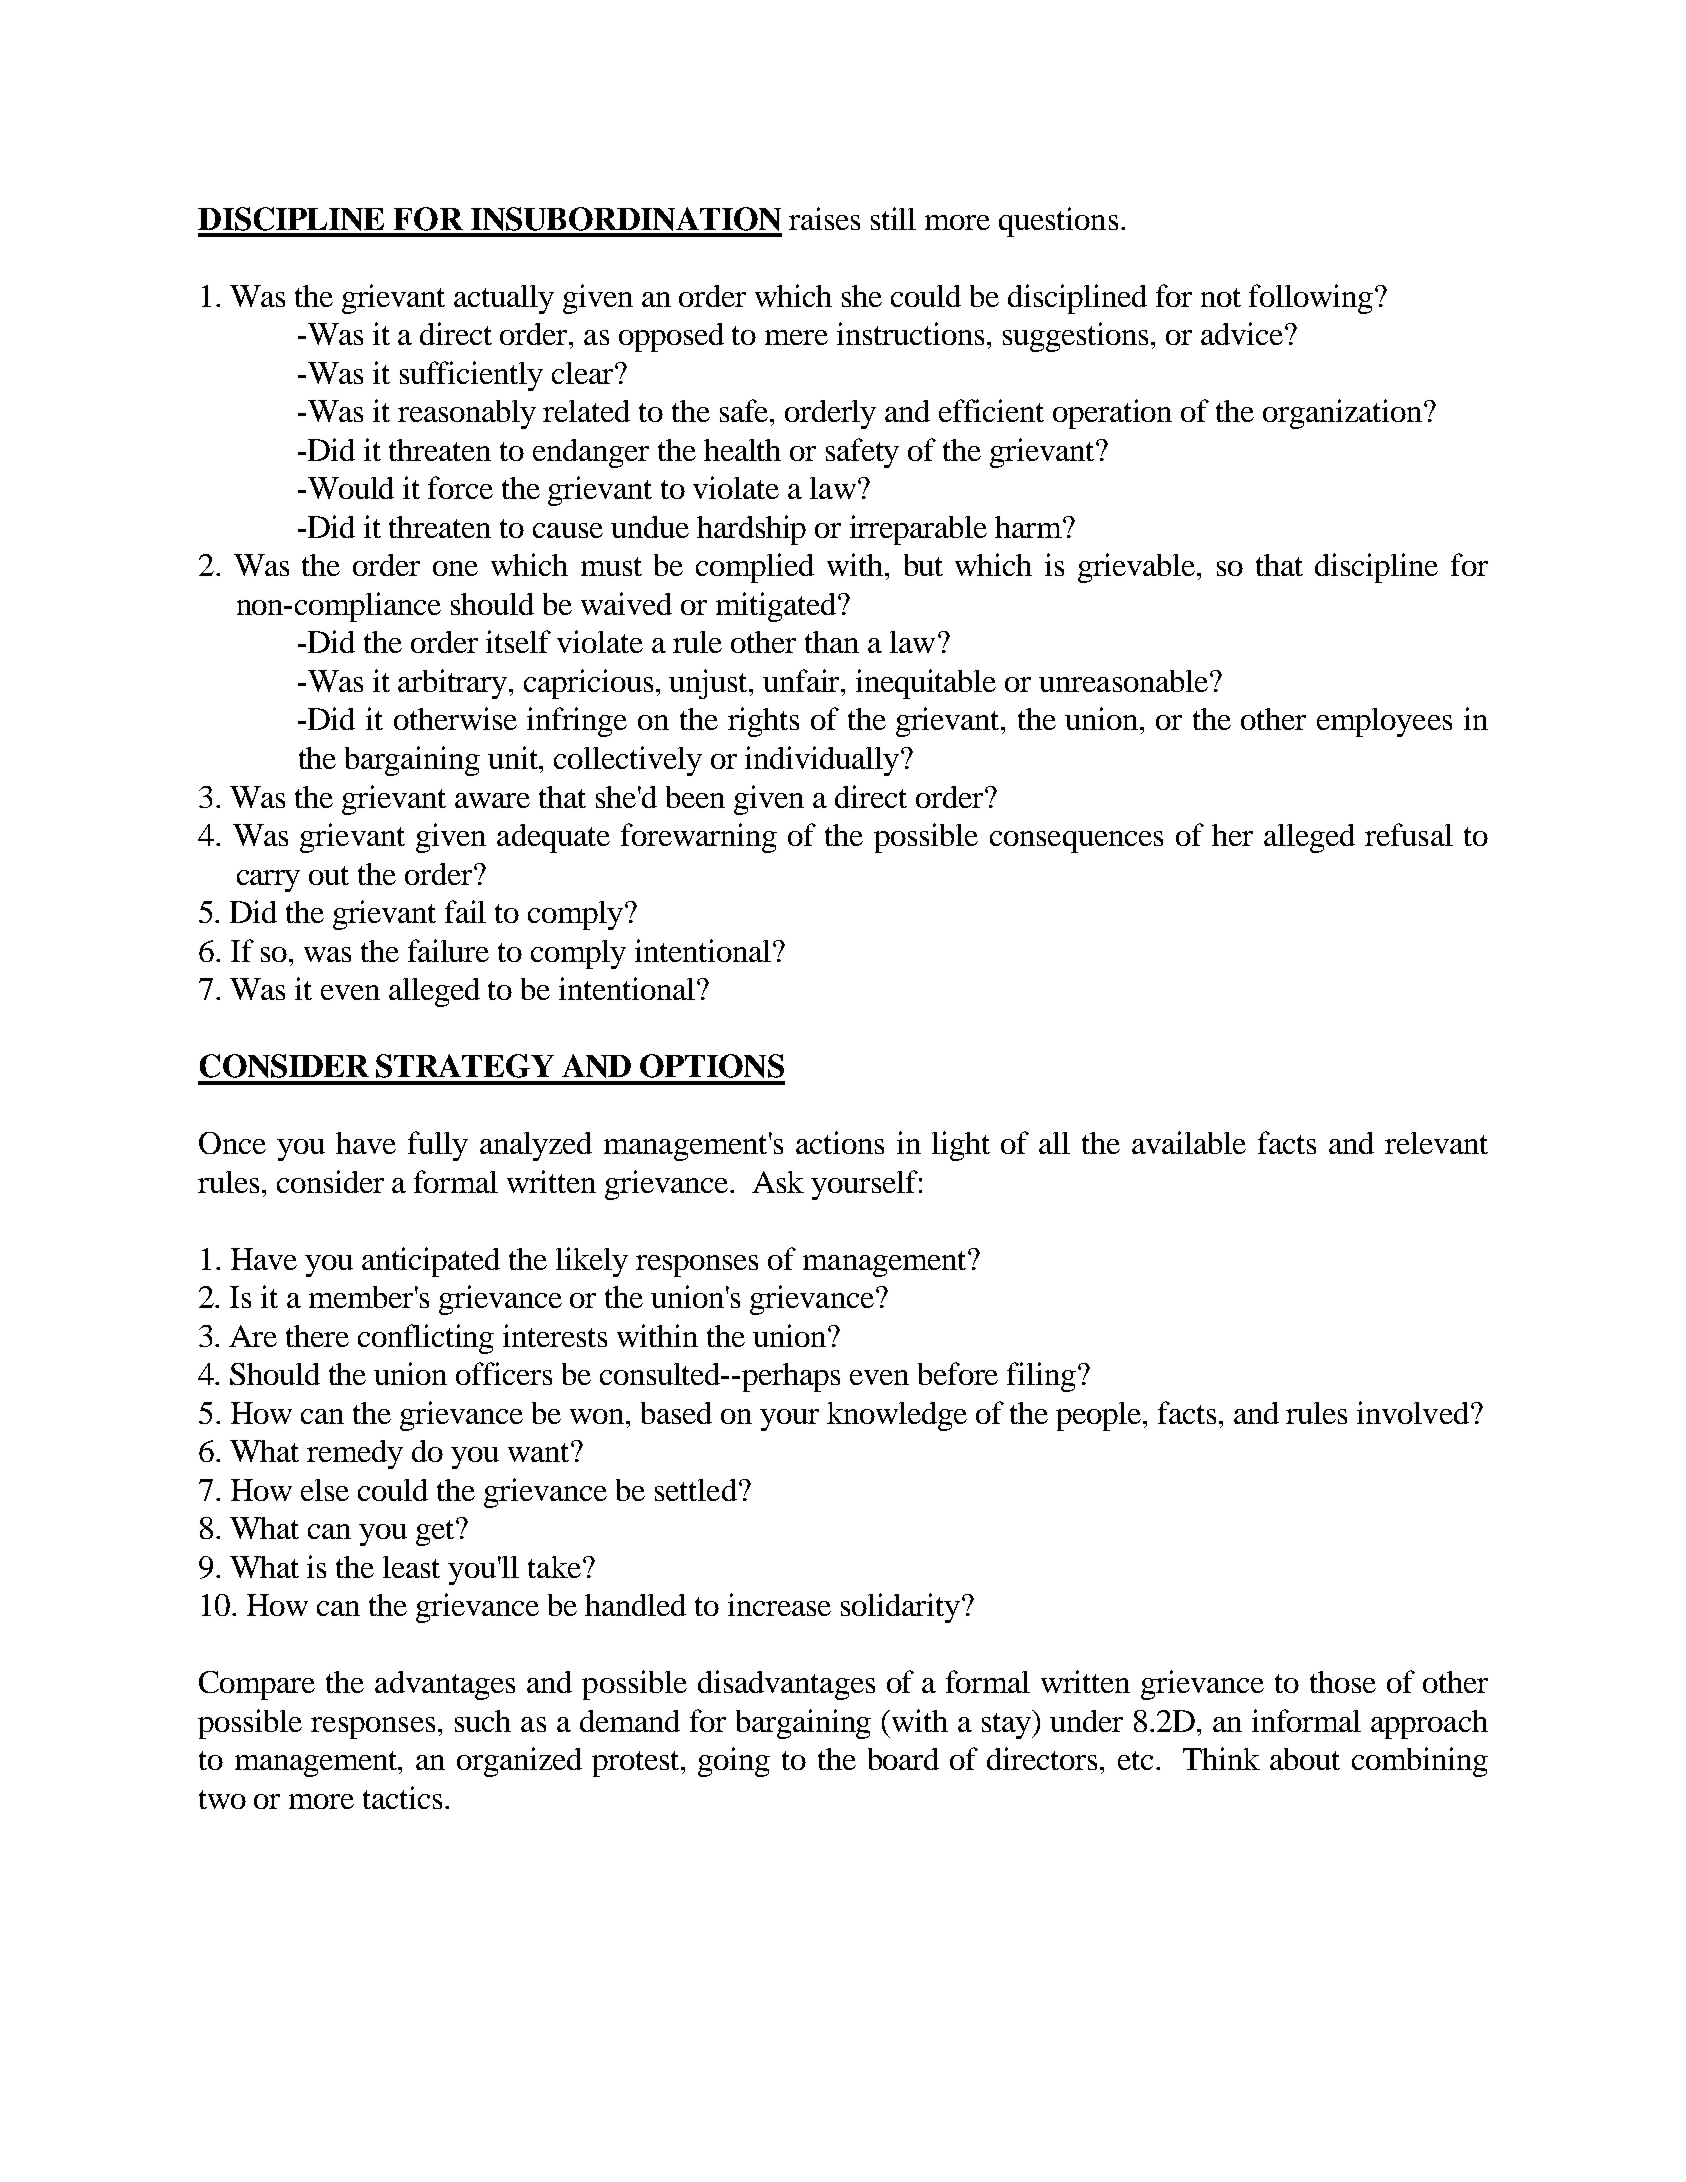 This page has height=2182, width=1686. What do you see at coordinates (840, 1142) in the page?
I see `actions` at bounding box center [840, 1142].
